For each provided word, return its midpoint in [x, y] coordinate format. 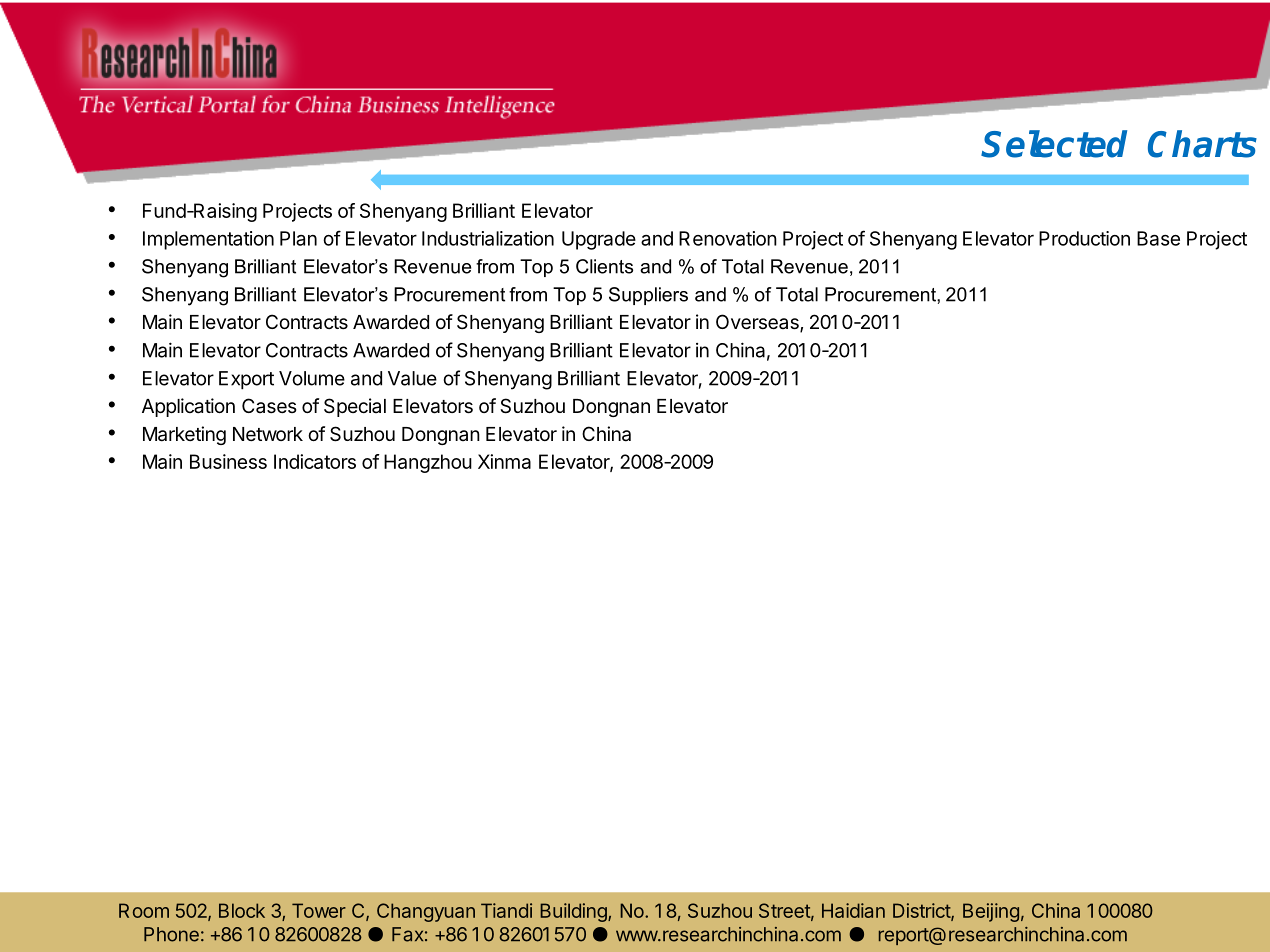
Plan [298, 238]
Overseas [758, 323]
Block [242, 910]
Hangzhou [428, 463]
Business [228, 461]
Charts [1202, 144]
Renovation [728, 238]
